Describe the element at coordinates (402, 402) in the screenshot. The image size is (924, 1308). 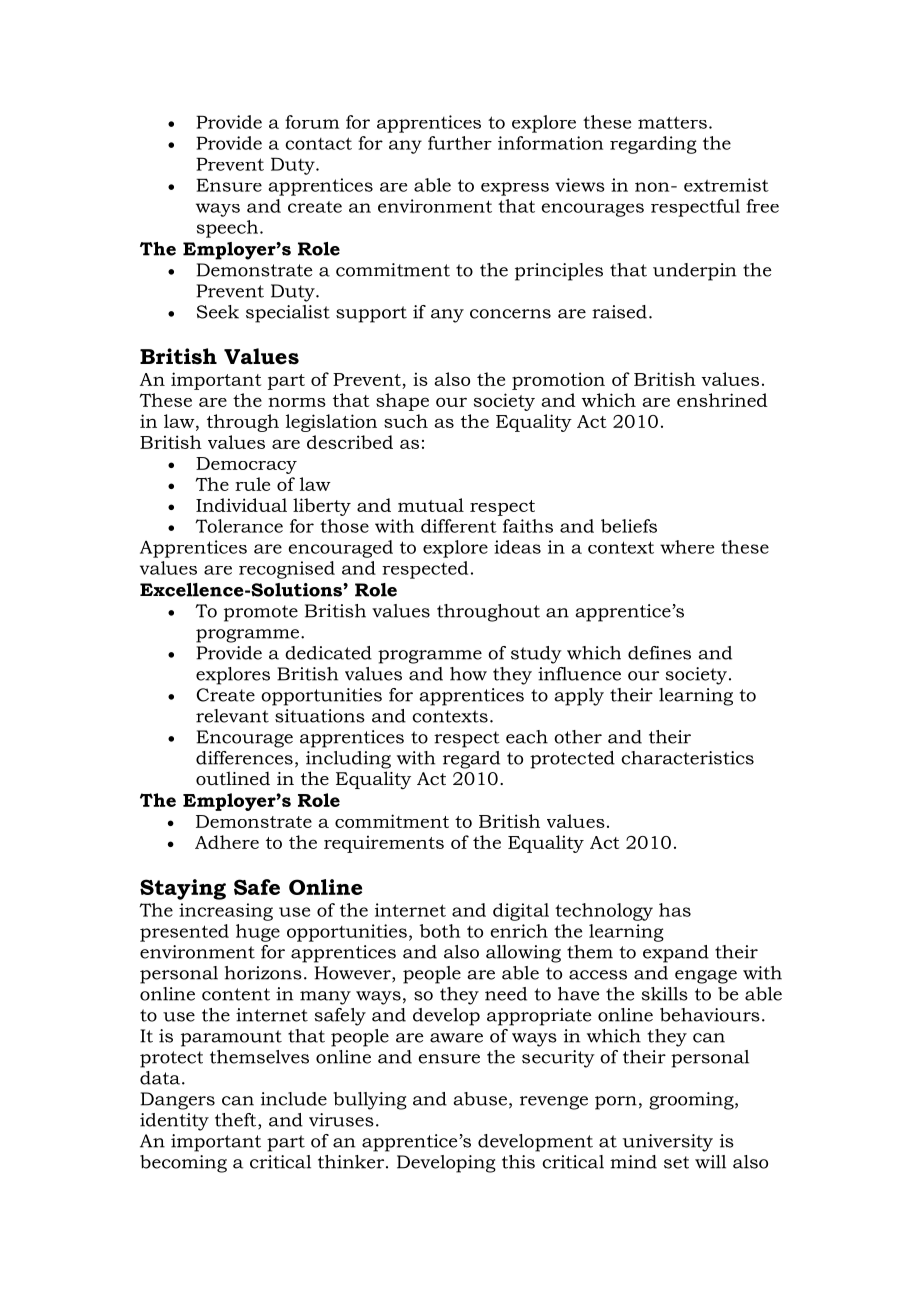
I see `shape` at that location.
